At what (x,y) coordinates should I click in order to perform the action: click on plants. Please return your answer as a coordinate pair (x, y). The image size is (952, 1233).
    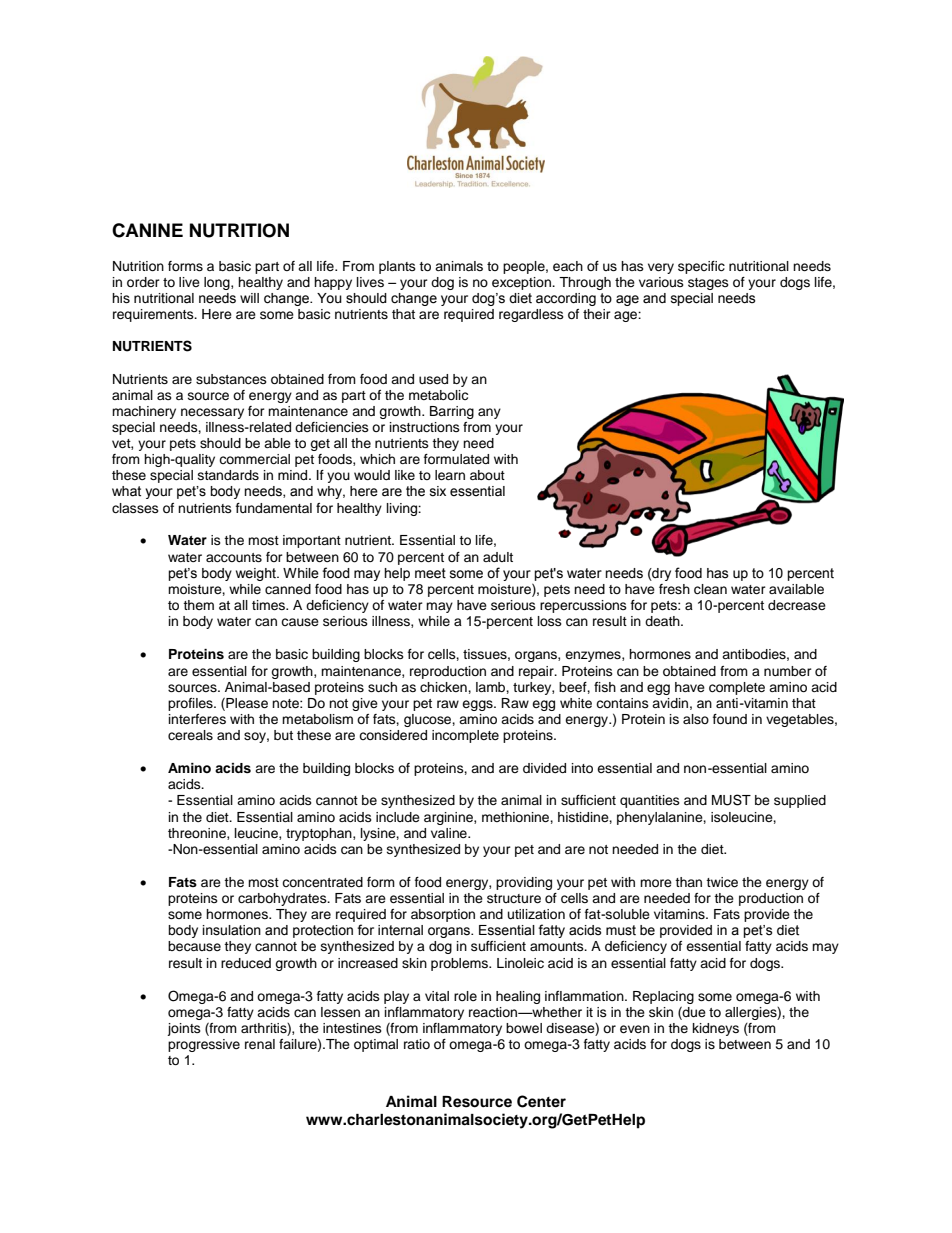
    Looking at the image, I should click on (397, 267).
